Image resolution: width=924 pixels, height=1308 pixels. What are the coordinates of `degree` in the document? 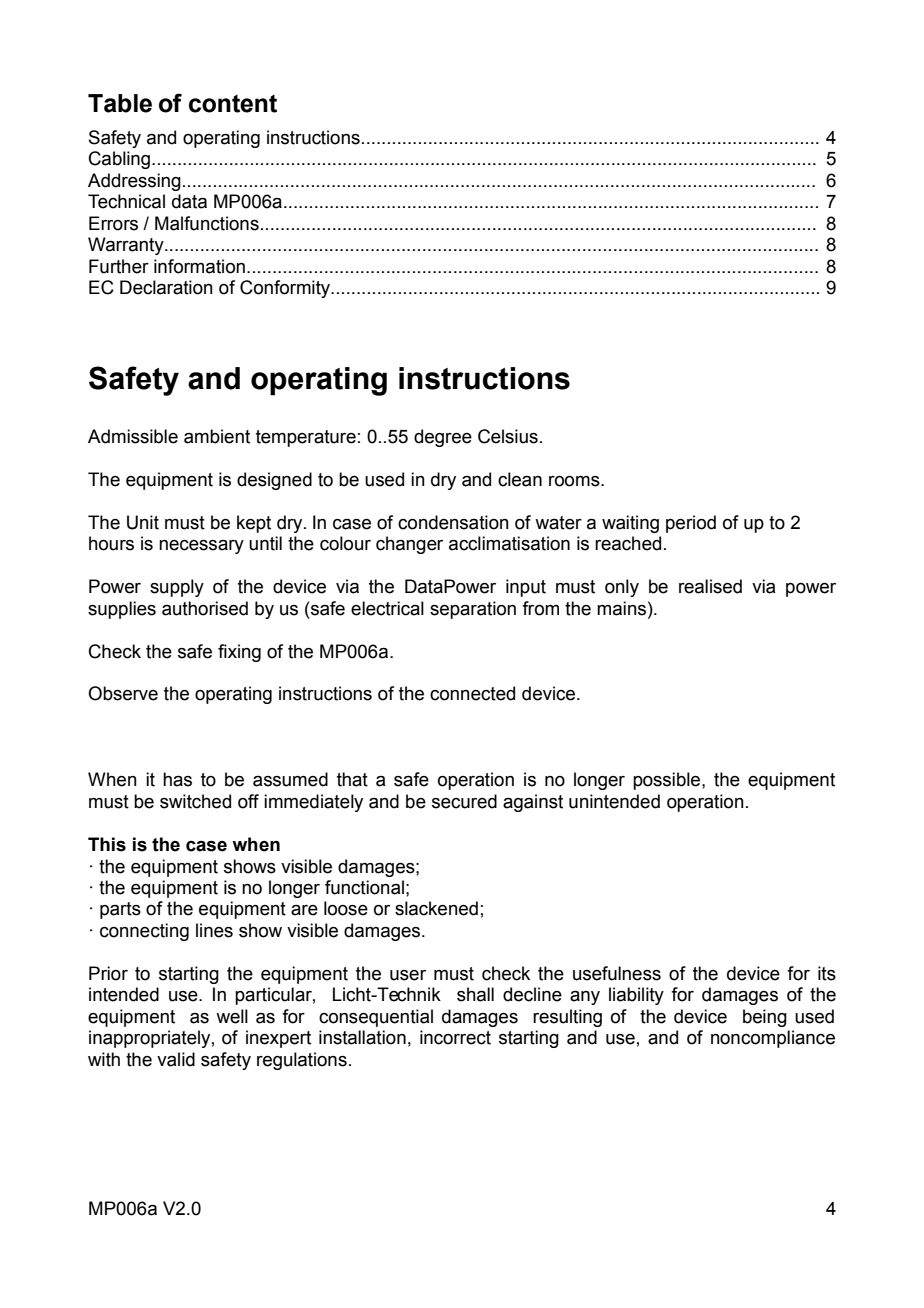 It's located at (443, 438).
